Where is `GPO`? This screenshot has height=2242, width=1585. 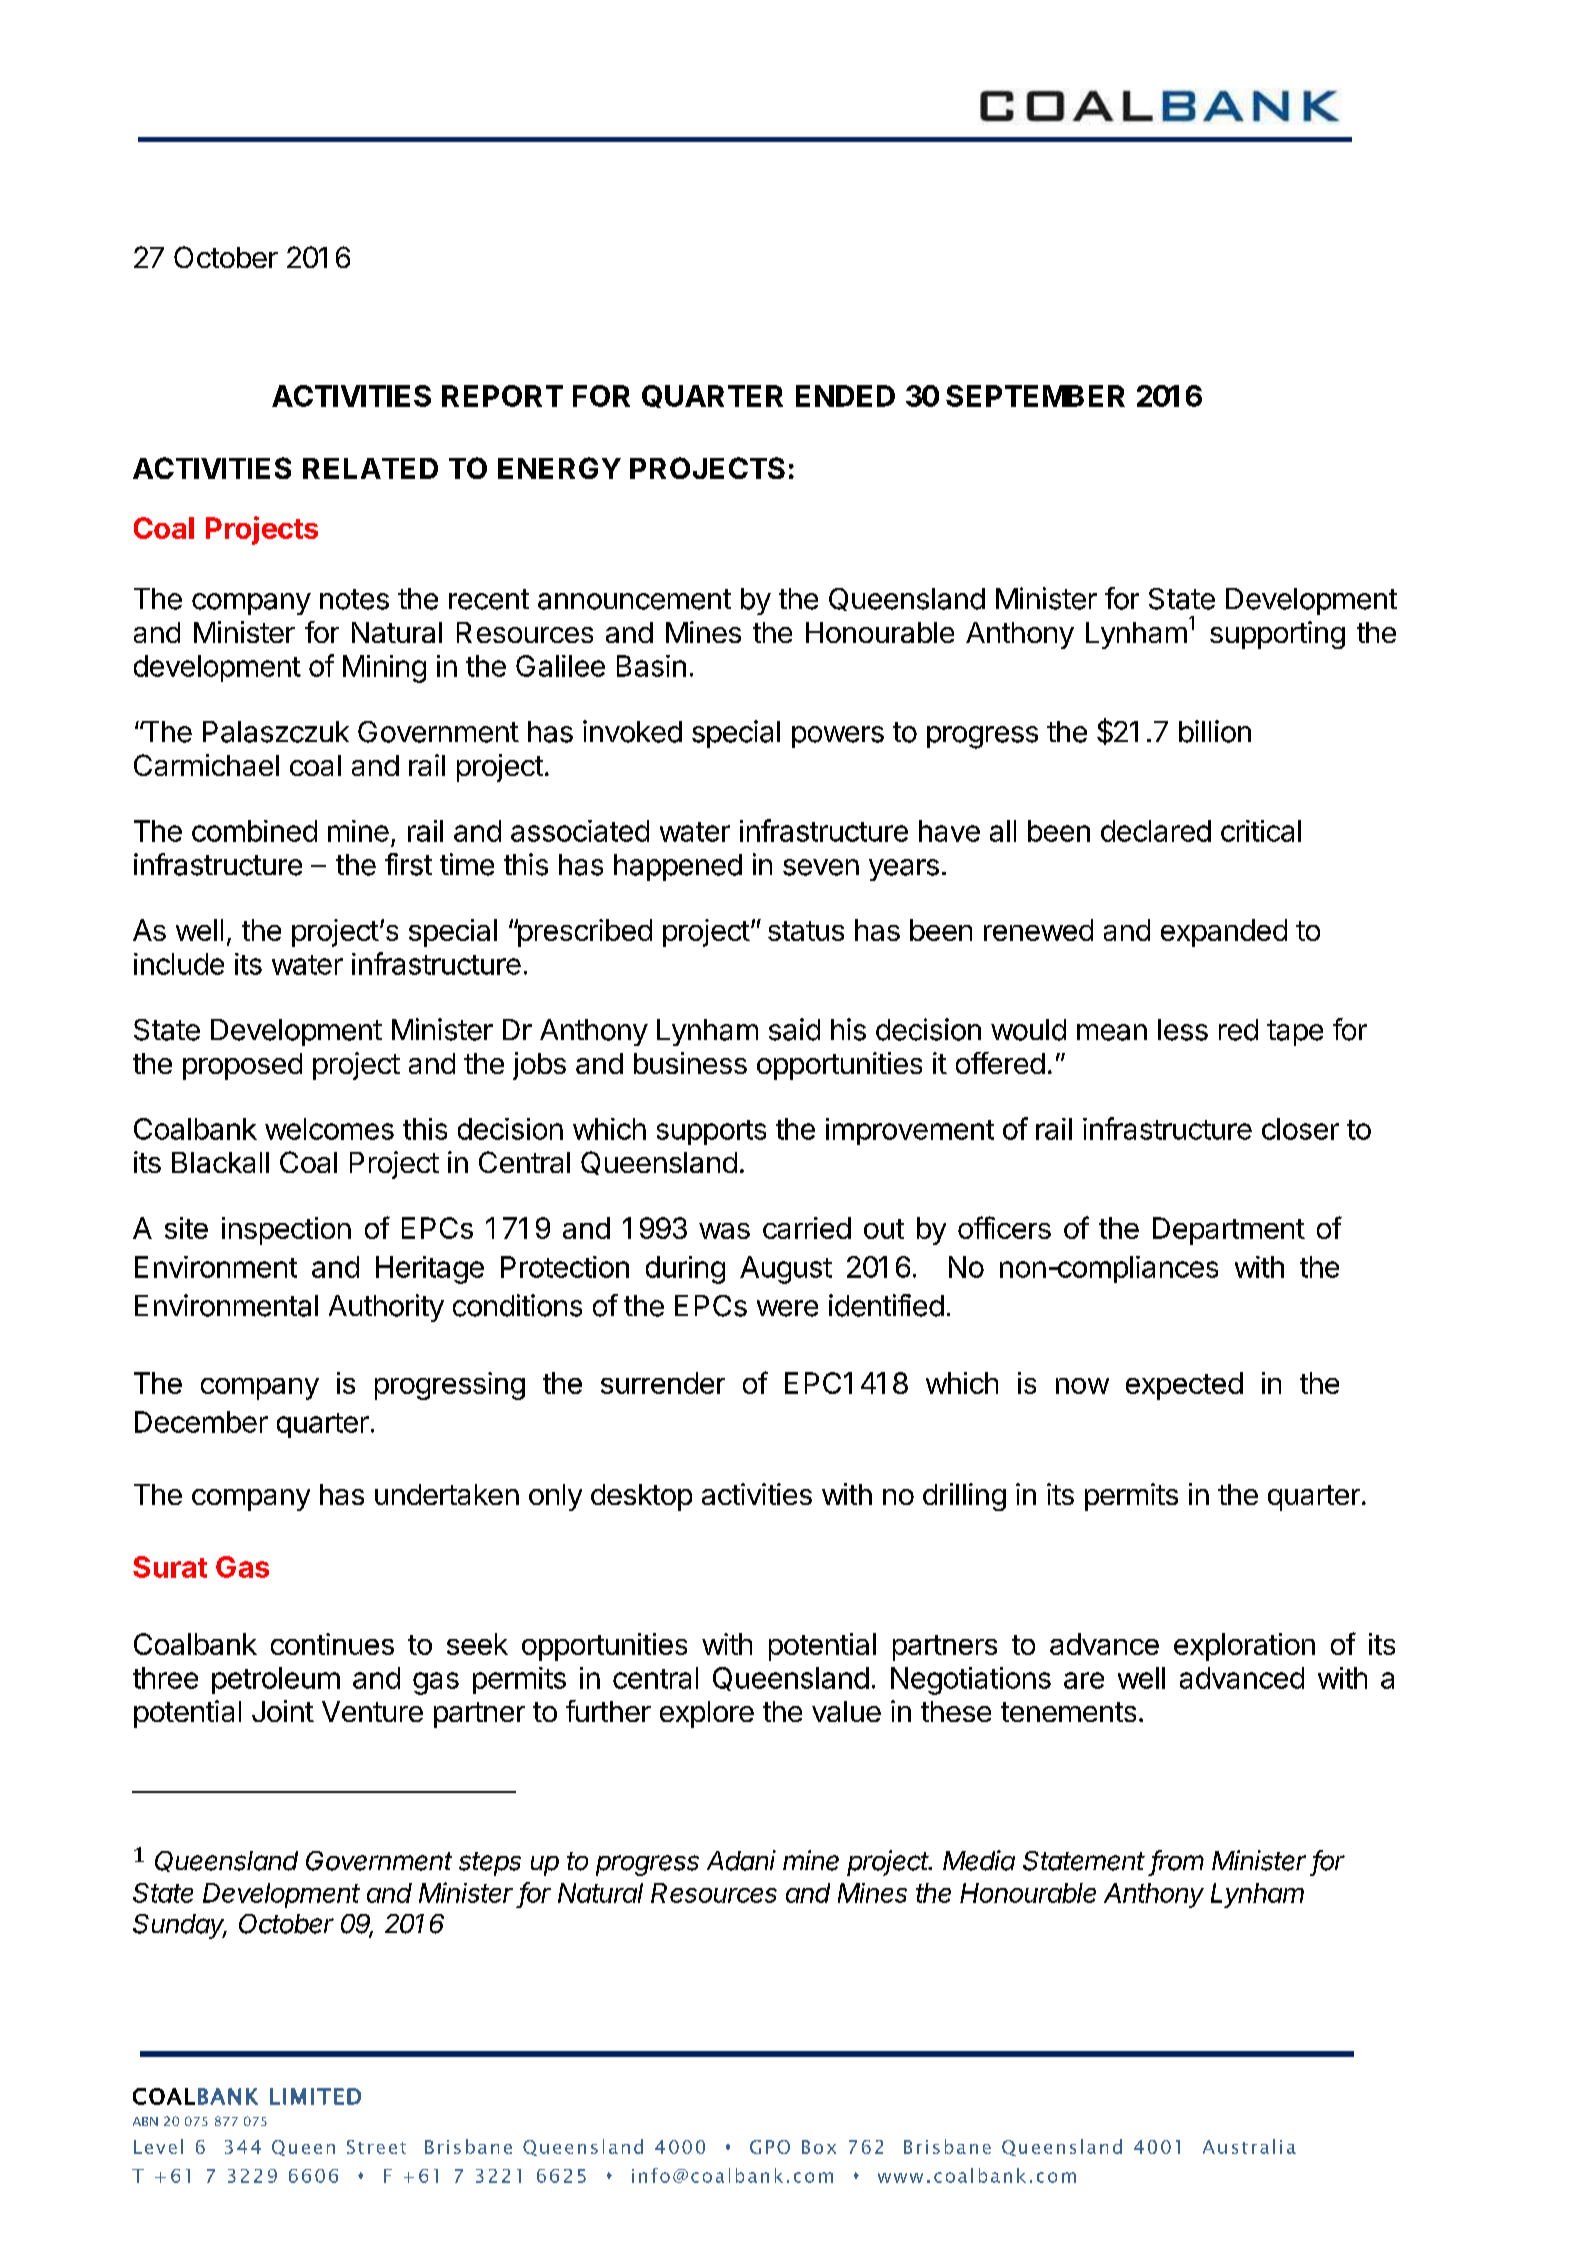
GPO is located at coordinates (770, 2147).
